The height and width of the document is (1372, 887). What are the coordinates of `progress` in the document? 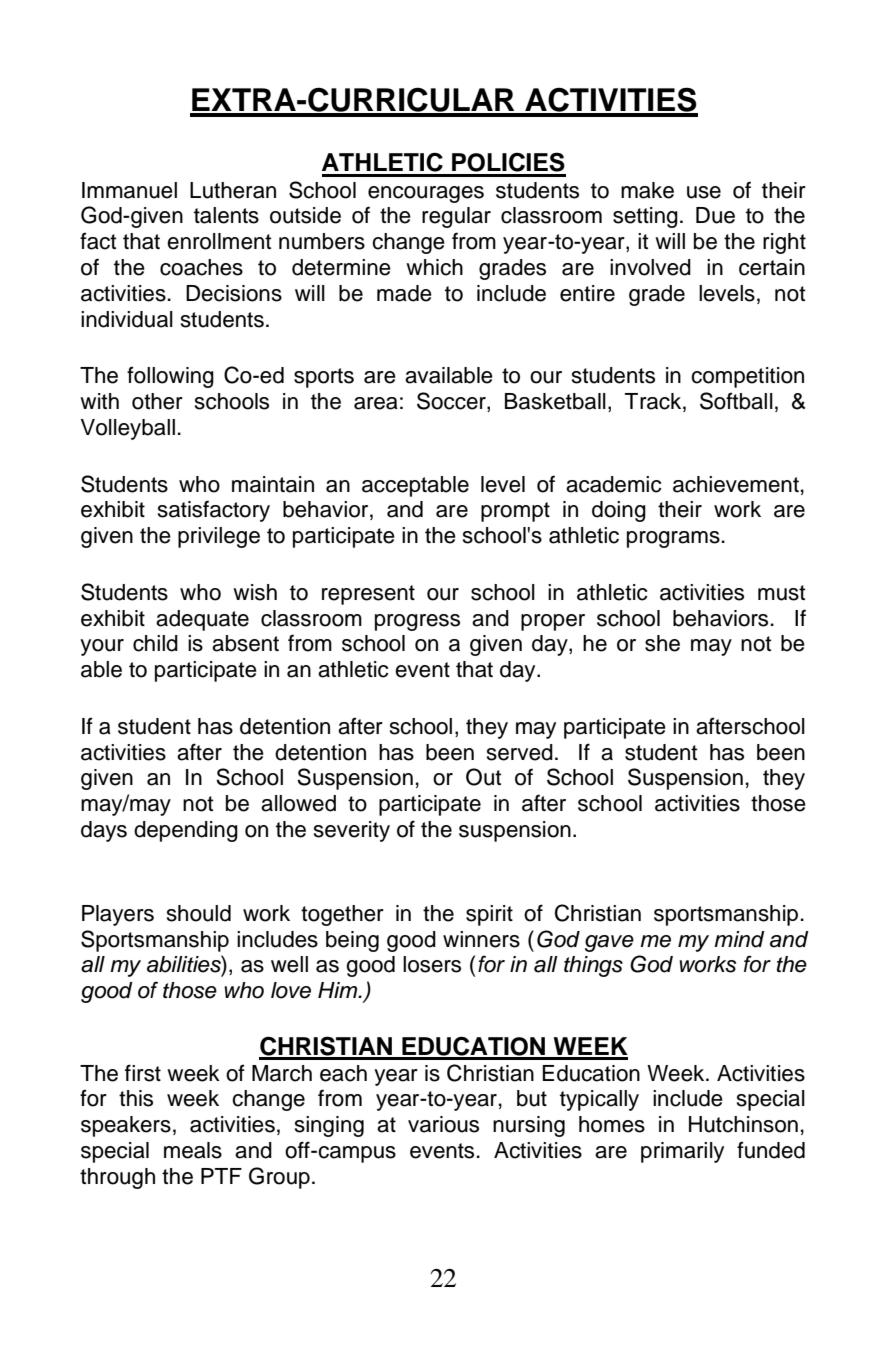 It's located at (417, 622).
